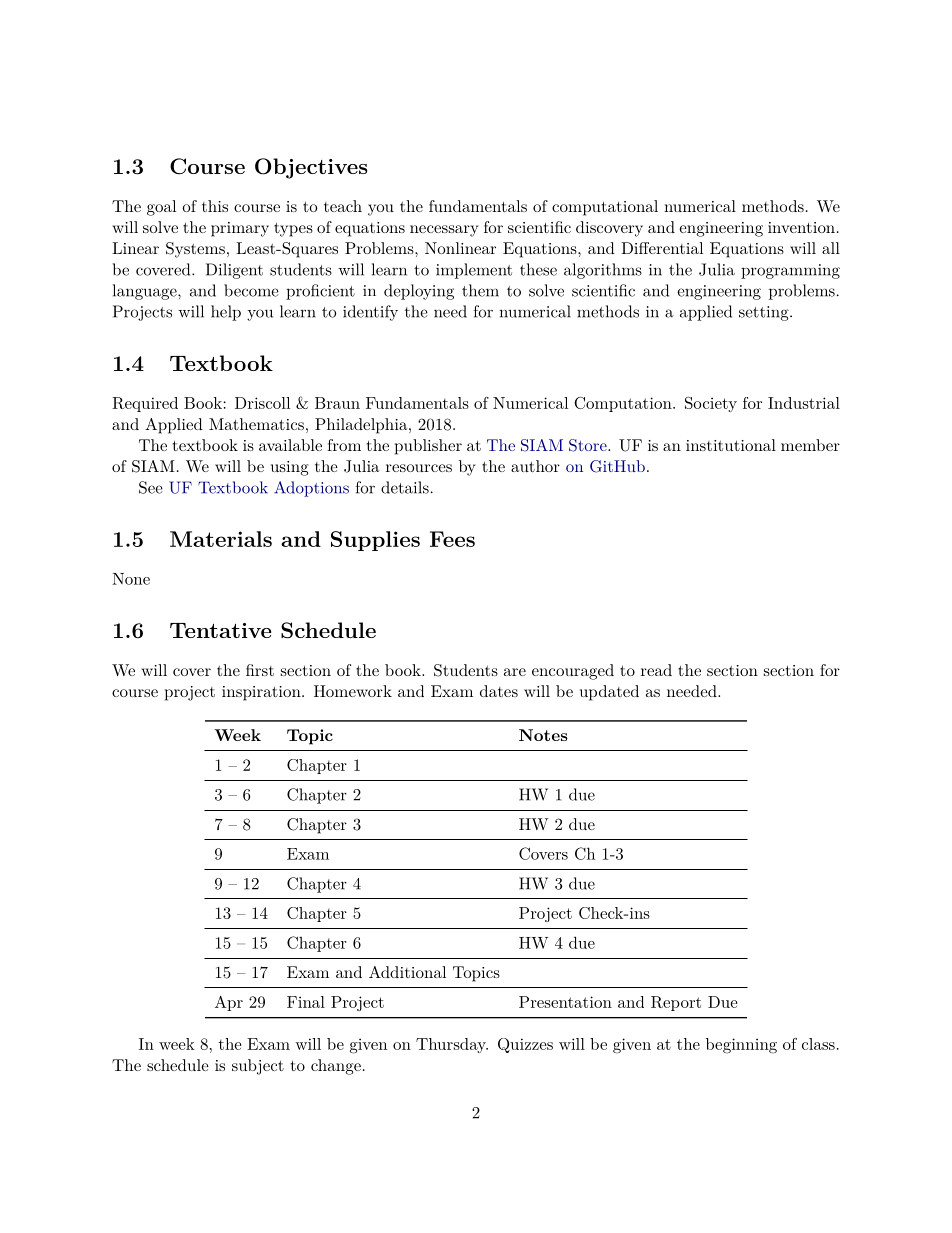 Image resolution: width=952 pixels, height=1233 pixels. What do you see at coordinates (229, 1003) in the screenshot?
I see `Apr` at bounding box center [229, 1003].
